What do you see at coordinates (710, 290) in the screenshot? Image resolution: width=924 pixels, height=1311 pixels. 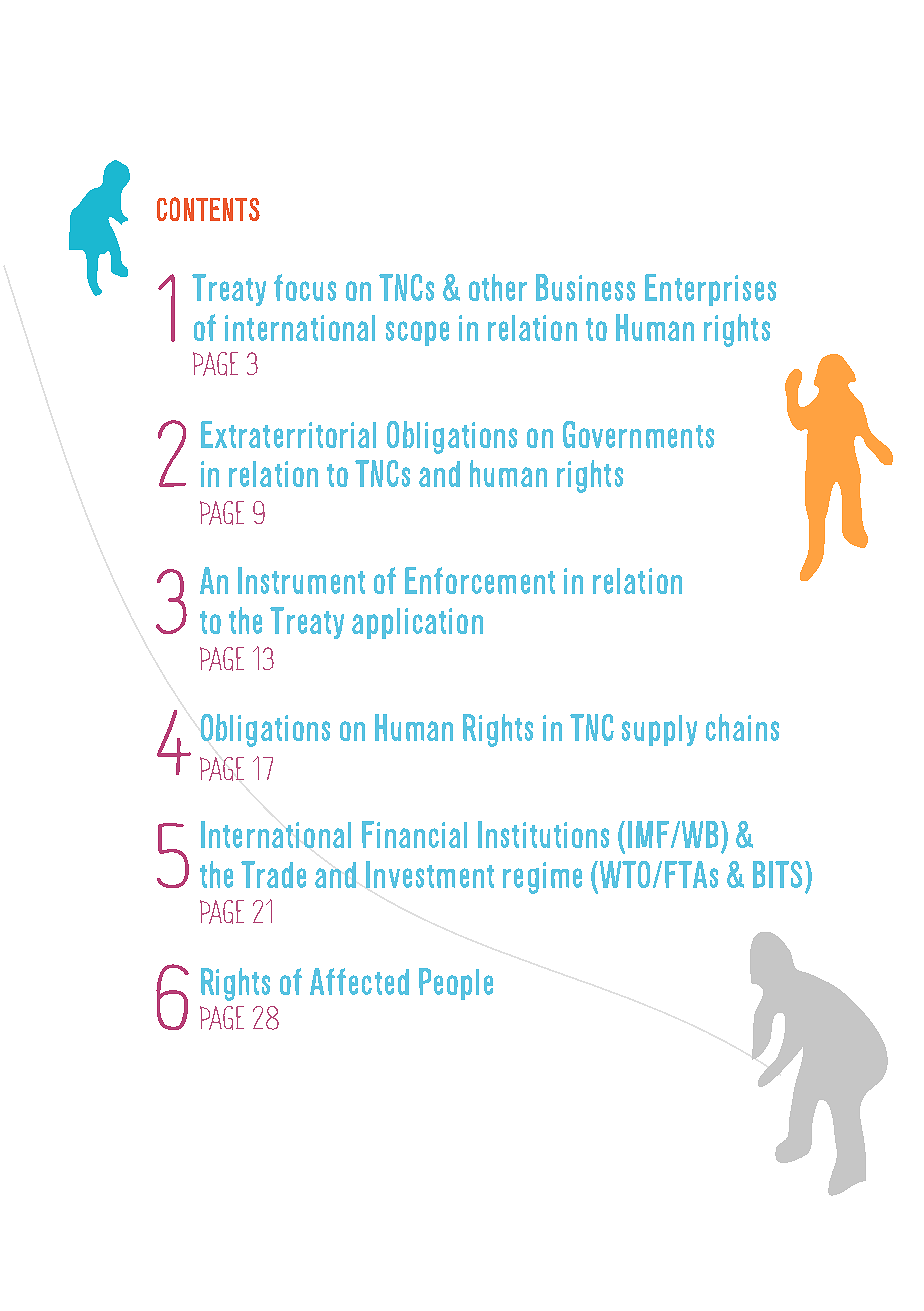 I see `Enterprises` at bounding box center [710, 290].
